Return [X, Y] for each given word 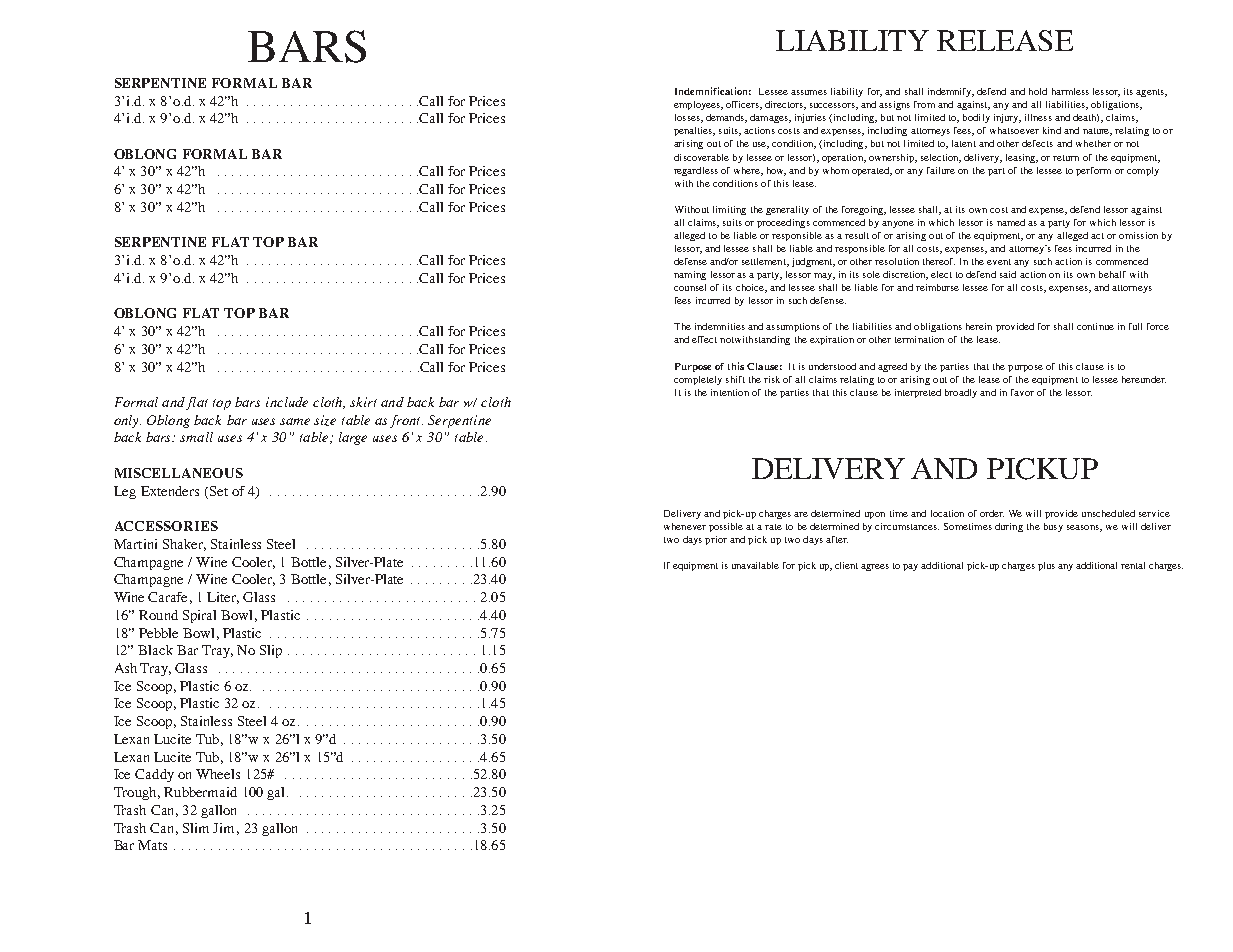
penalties [694, 131]
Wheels [218, 774]
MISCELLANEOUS [179, 473]
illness [1038, 117]
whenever [685, 526]
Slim [196, 828]
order [992, 513]
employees [698, 105]
